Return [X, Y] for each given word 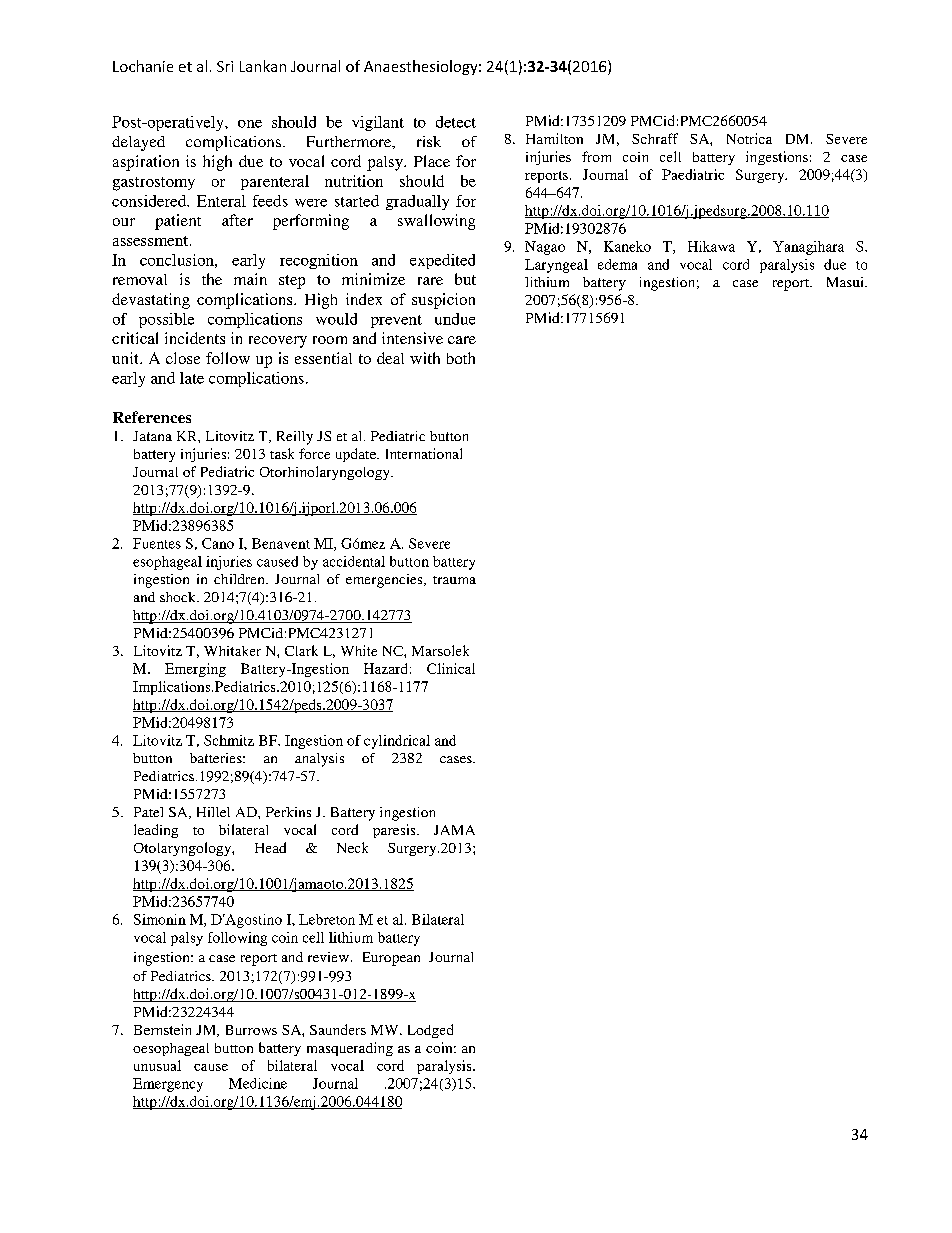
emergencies [385, 581]
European [391, 959]
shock [179, 597]
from [596, 156]
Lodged [430, 1031]
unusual [157, 1065]
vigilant [378, 123]
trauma [454, 580]
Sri [225, 66]
